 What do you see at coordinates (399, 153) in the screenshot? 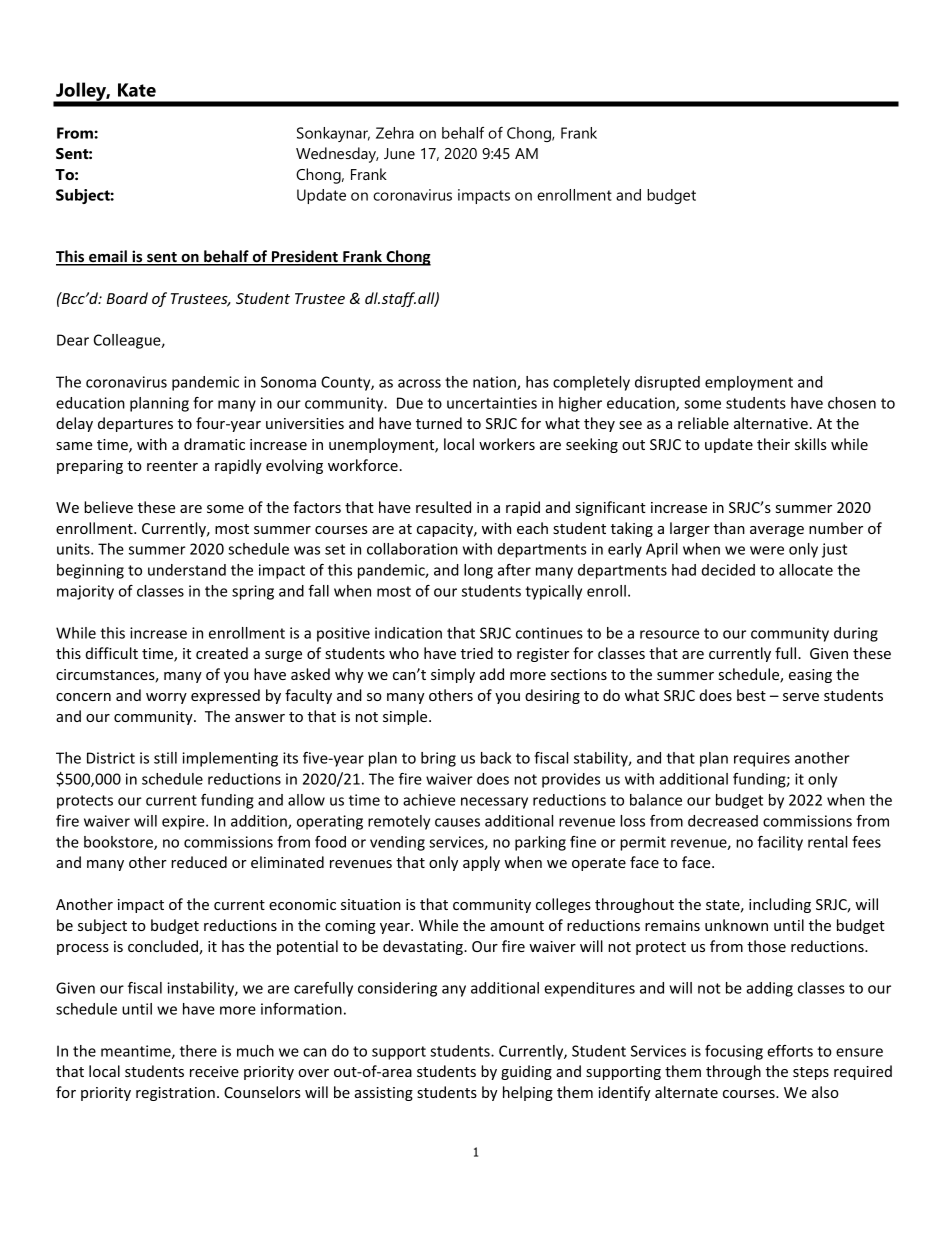
I see `June` at bounding box center [399, 153].
